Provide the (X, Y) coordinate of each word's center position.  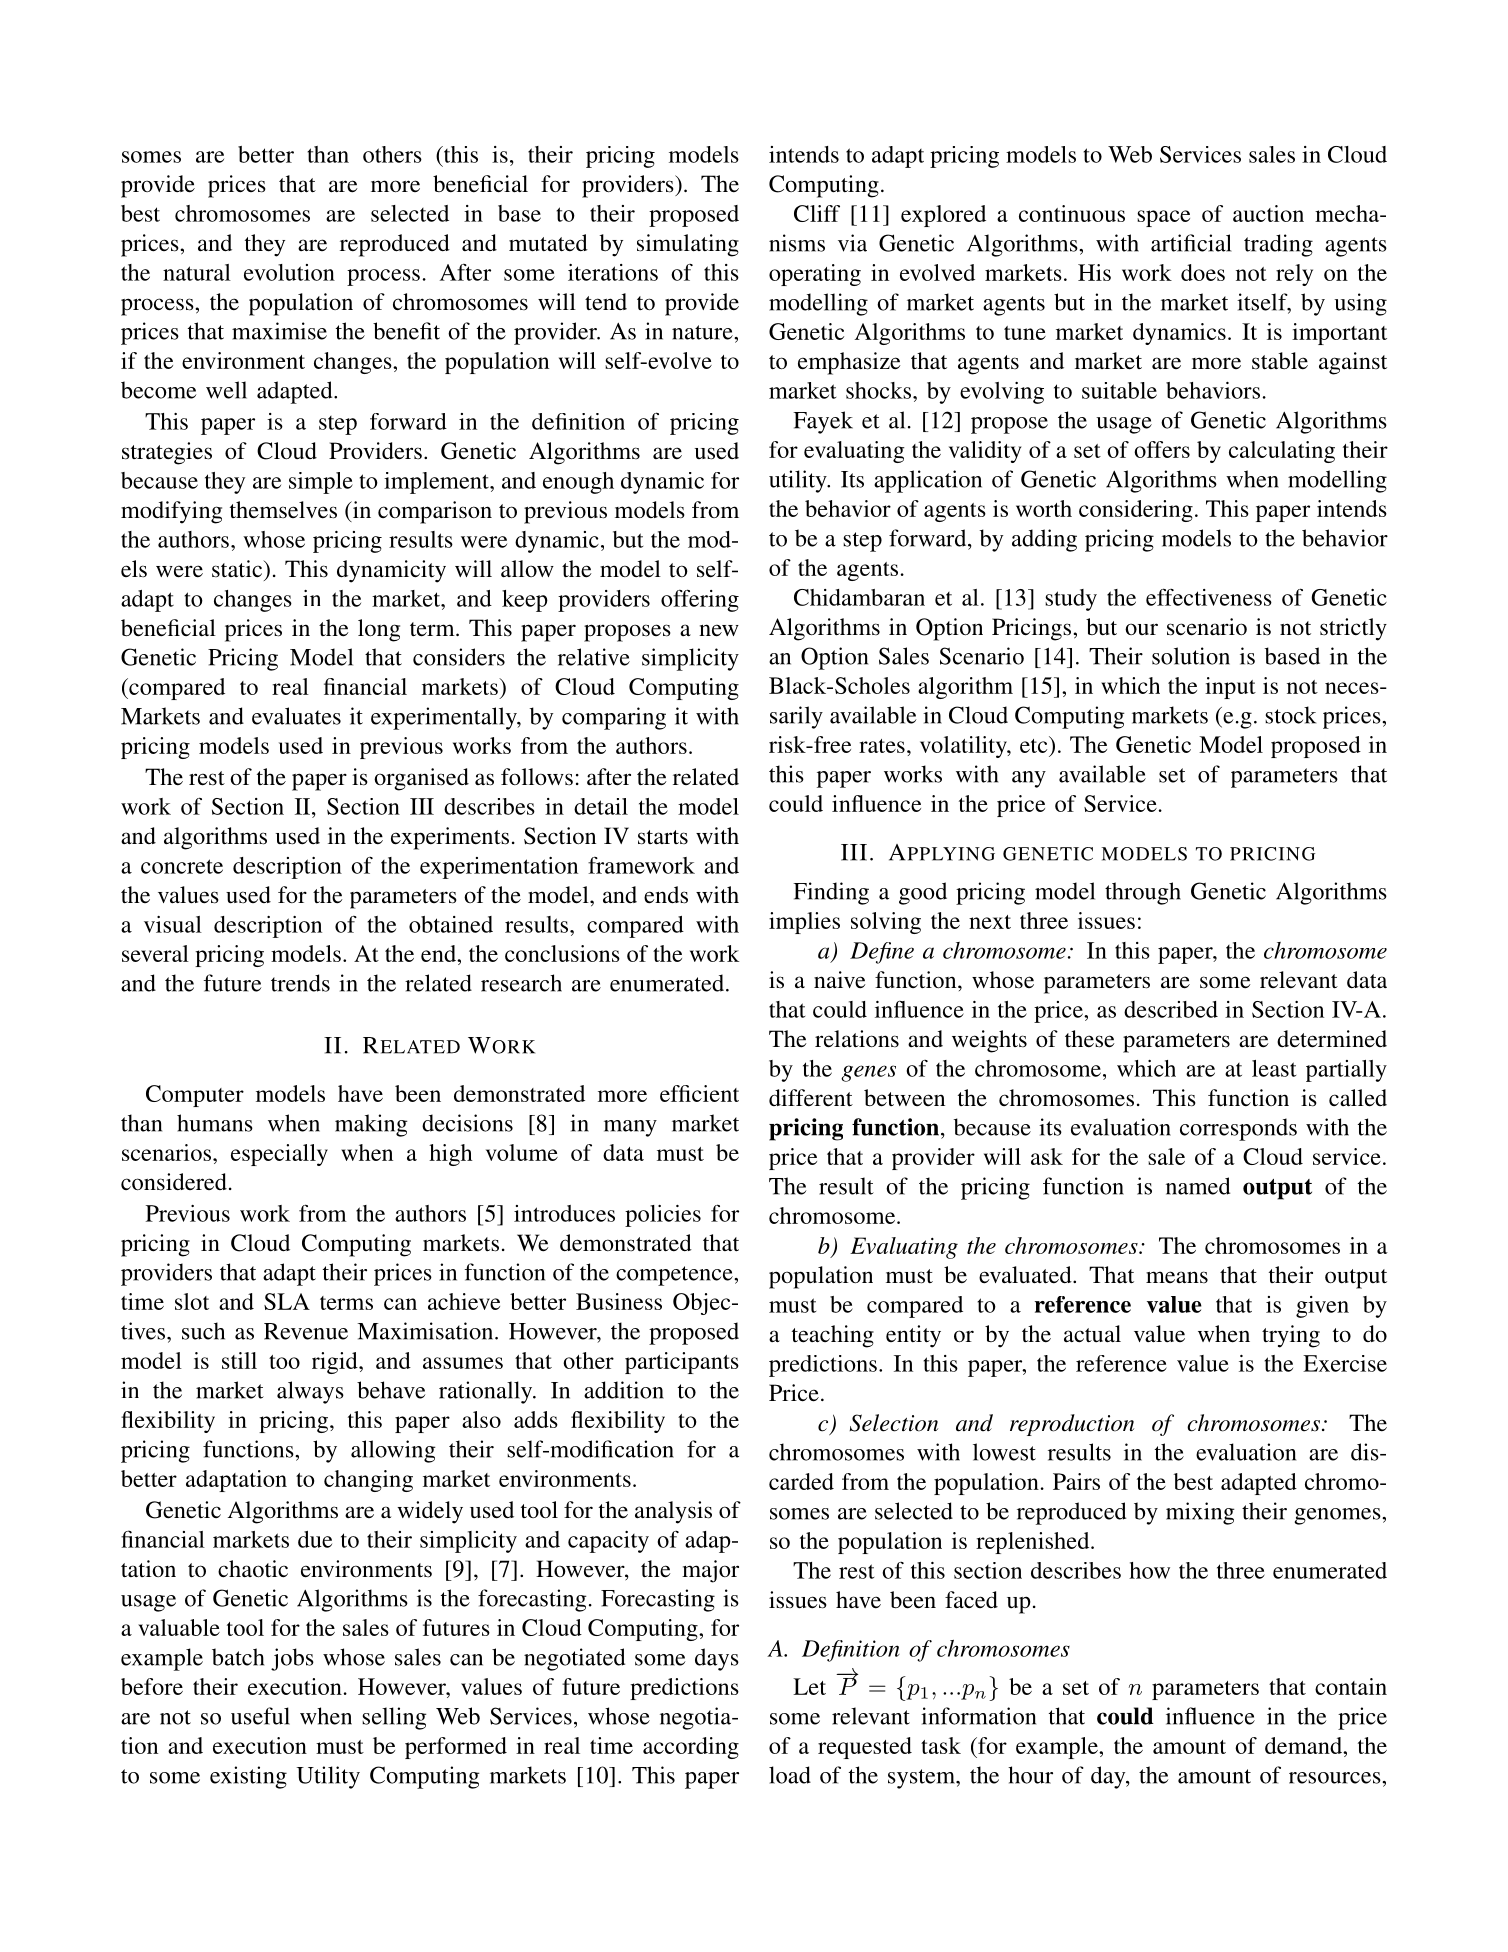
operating (815, 275)
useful (260, 1716)
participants (682, 1363)
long (379, 630)
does (1203, 272)
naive (840, 980)
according (691, 1748)
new (719, 630)
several (155, 953)
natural (197, 272)
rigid (336, 1363)
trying (1291, 1336)
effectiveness (1209, 597)
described (1171, 1009)
